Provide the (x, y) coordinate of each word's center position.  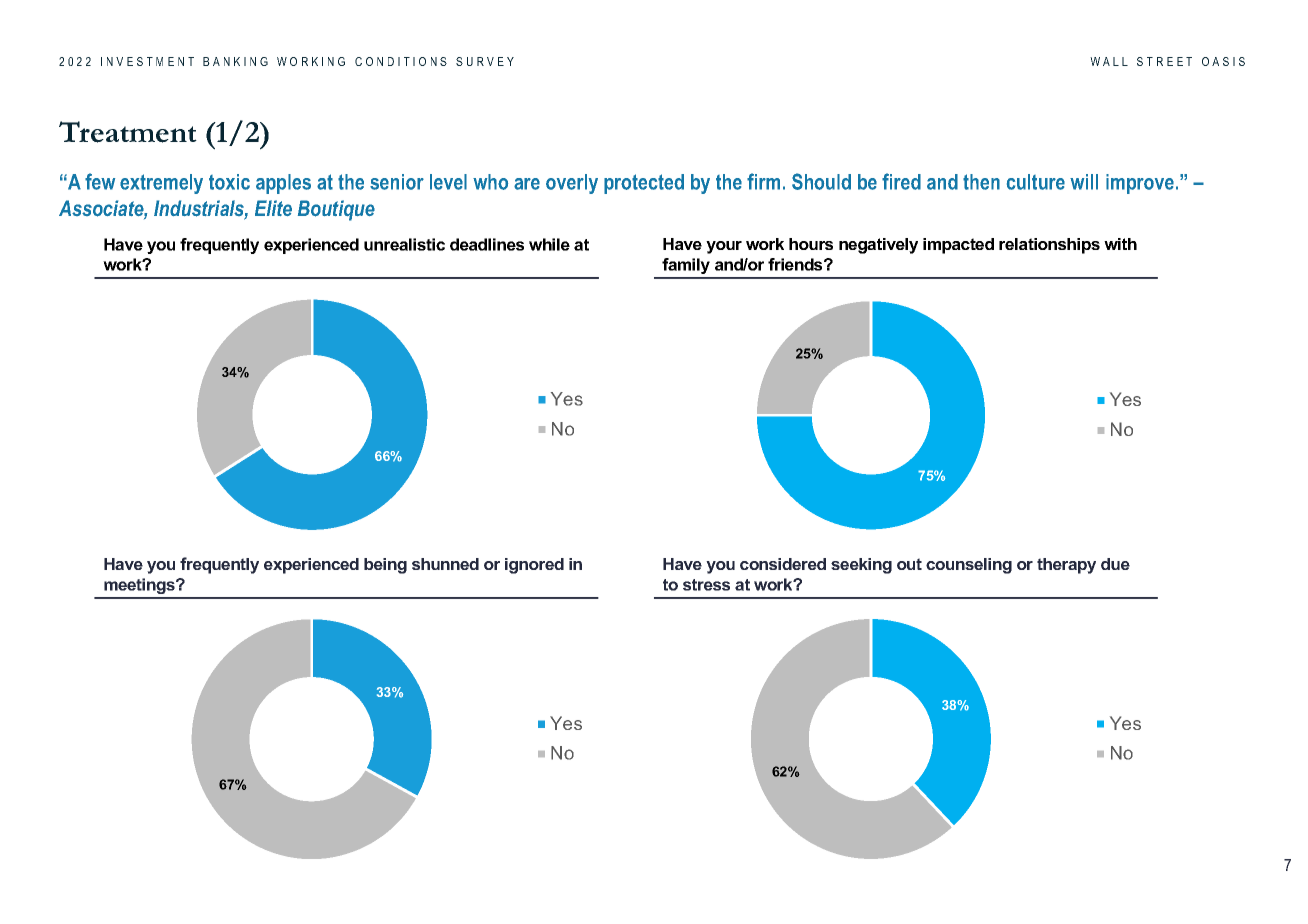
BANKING (235, 61)
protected (644, 184)
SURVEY (485, 61)
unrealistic (404, 244)
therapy (1066, 566)
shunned (445, 564)
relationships (1049, 246)
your (724, 247)
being (385, 566)
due (1115, 564)
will (1084, 182)
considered (783, 564)
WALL (1109, 61)
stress (706, 585)
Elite (273, 208)
